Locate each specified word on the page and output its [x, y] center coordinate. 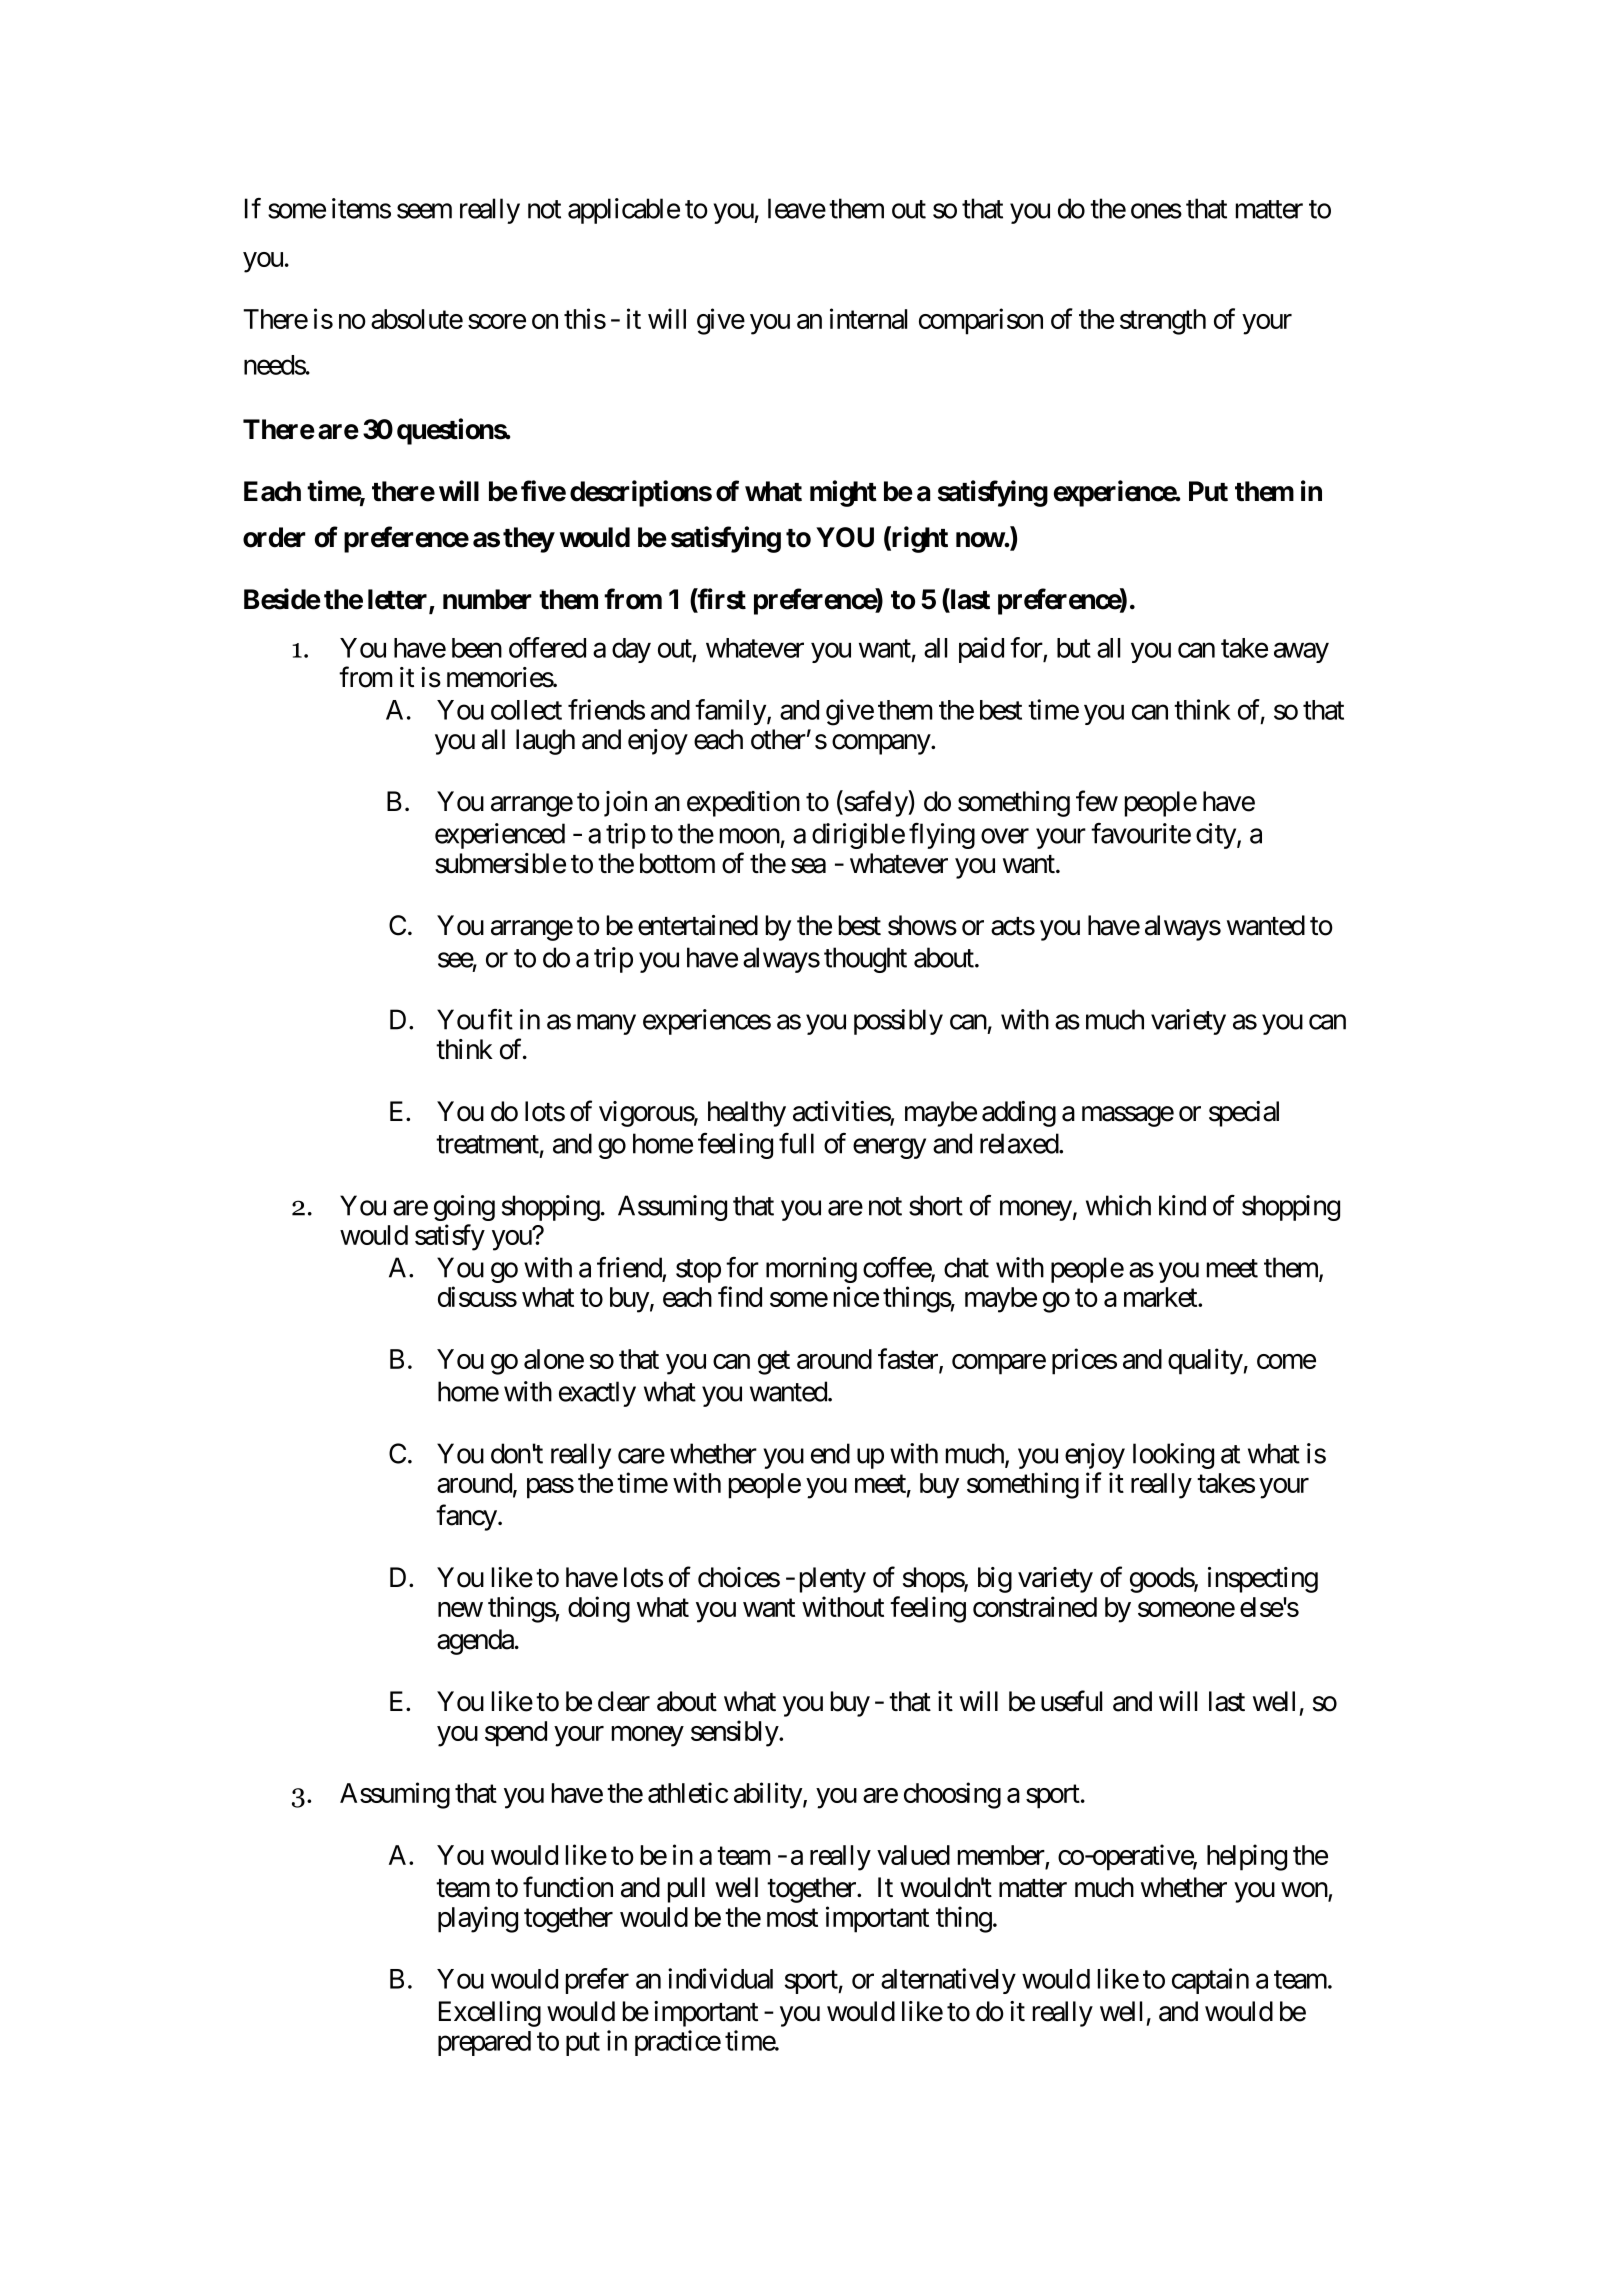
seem [424, 211]
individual [720, 1978]
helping [1247, 1857]
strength [1163, 322]
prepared [484, 2043]
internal [868, 318]
